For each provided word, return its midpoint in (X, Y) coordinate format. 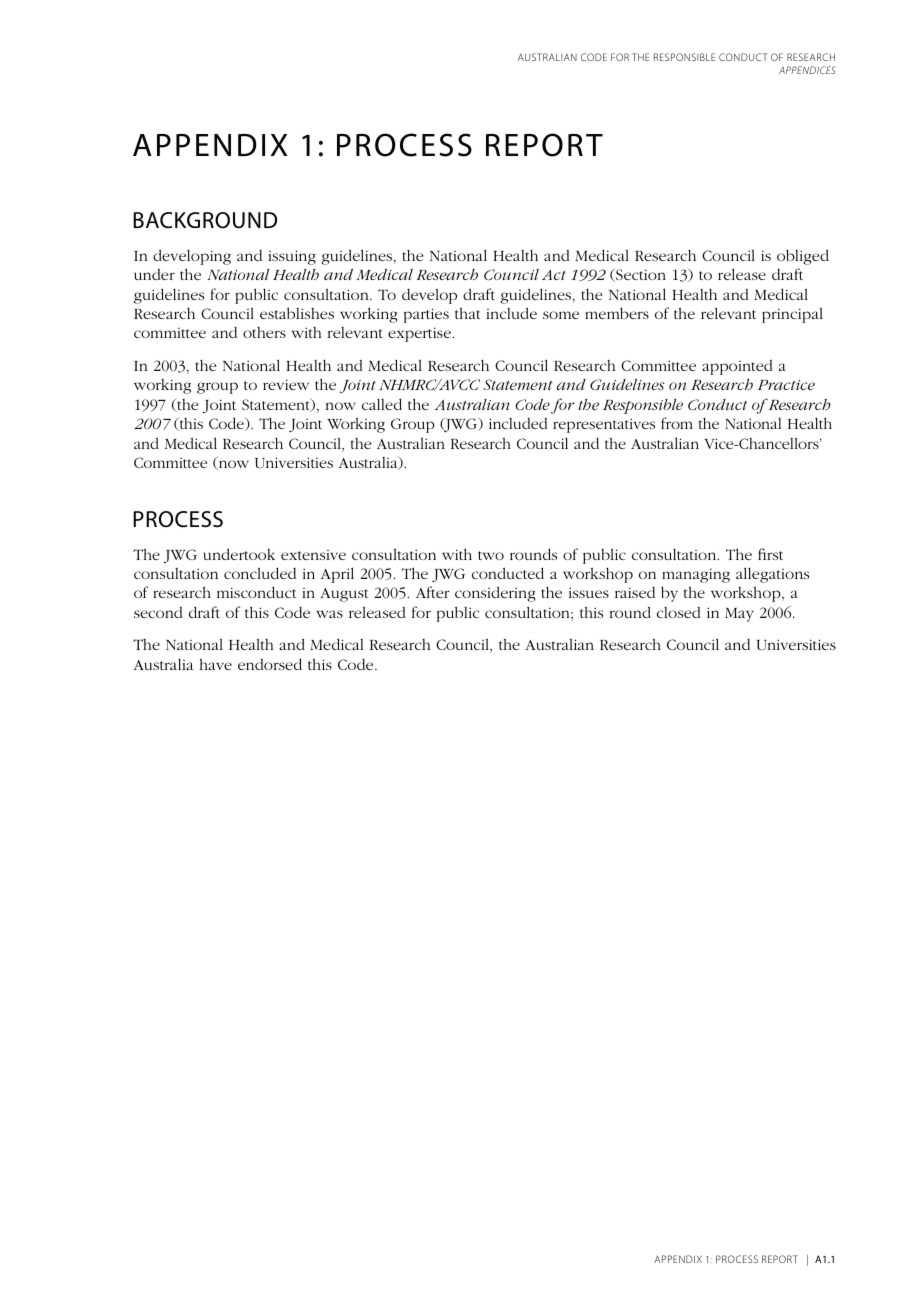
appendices (807, 70)
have (216, 664)
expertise (420, 334)
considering (495, 594)
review (286, 384)
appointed (737, 367)
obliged (803, 257)
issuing (292, 257)
